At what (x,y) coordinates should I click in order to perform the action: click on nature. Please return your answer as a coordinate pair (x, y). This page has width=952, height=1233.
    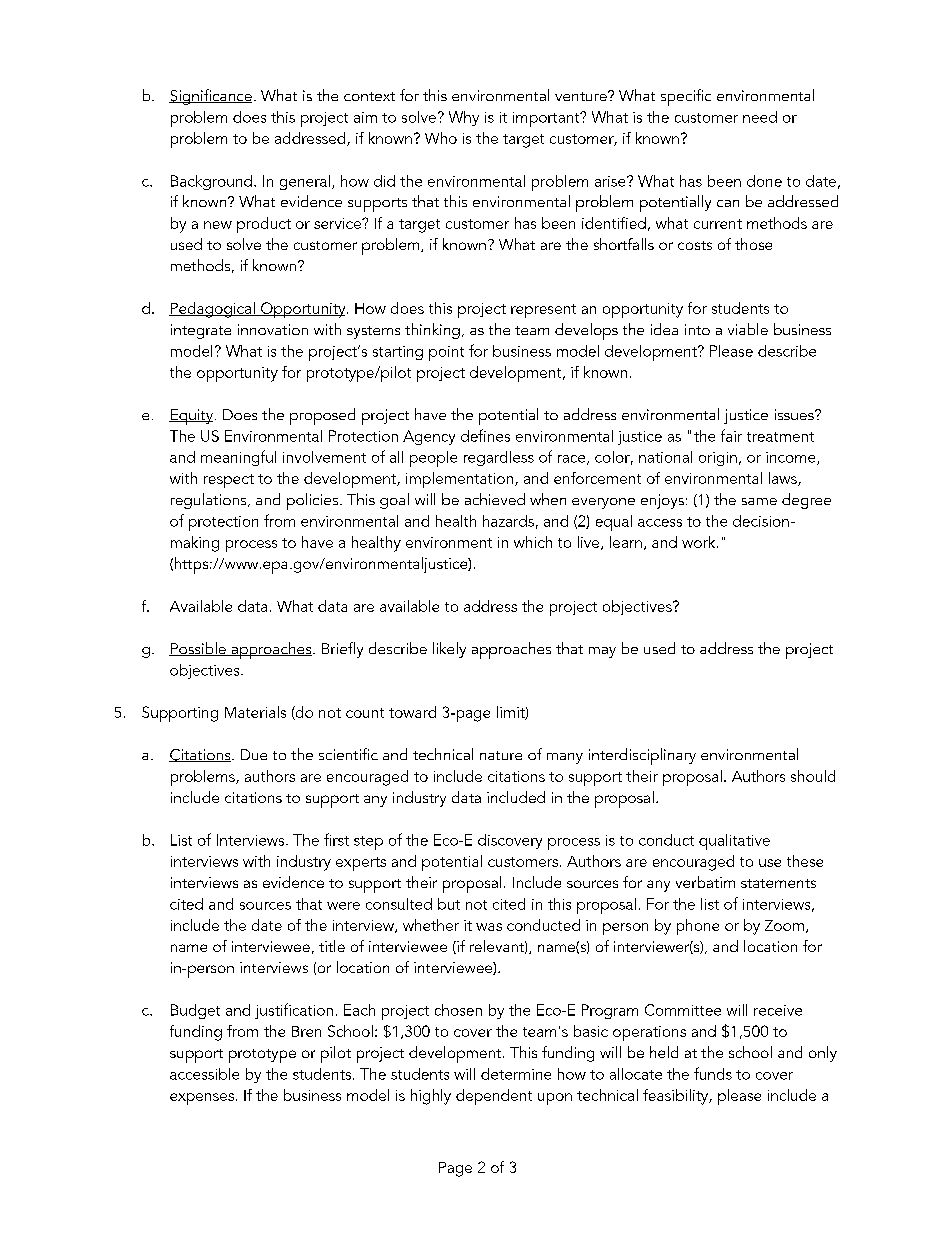
    Looking at the image, I should click on (501, 755).
